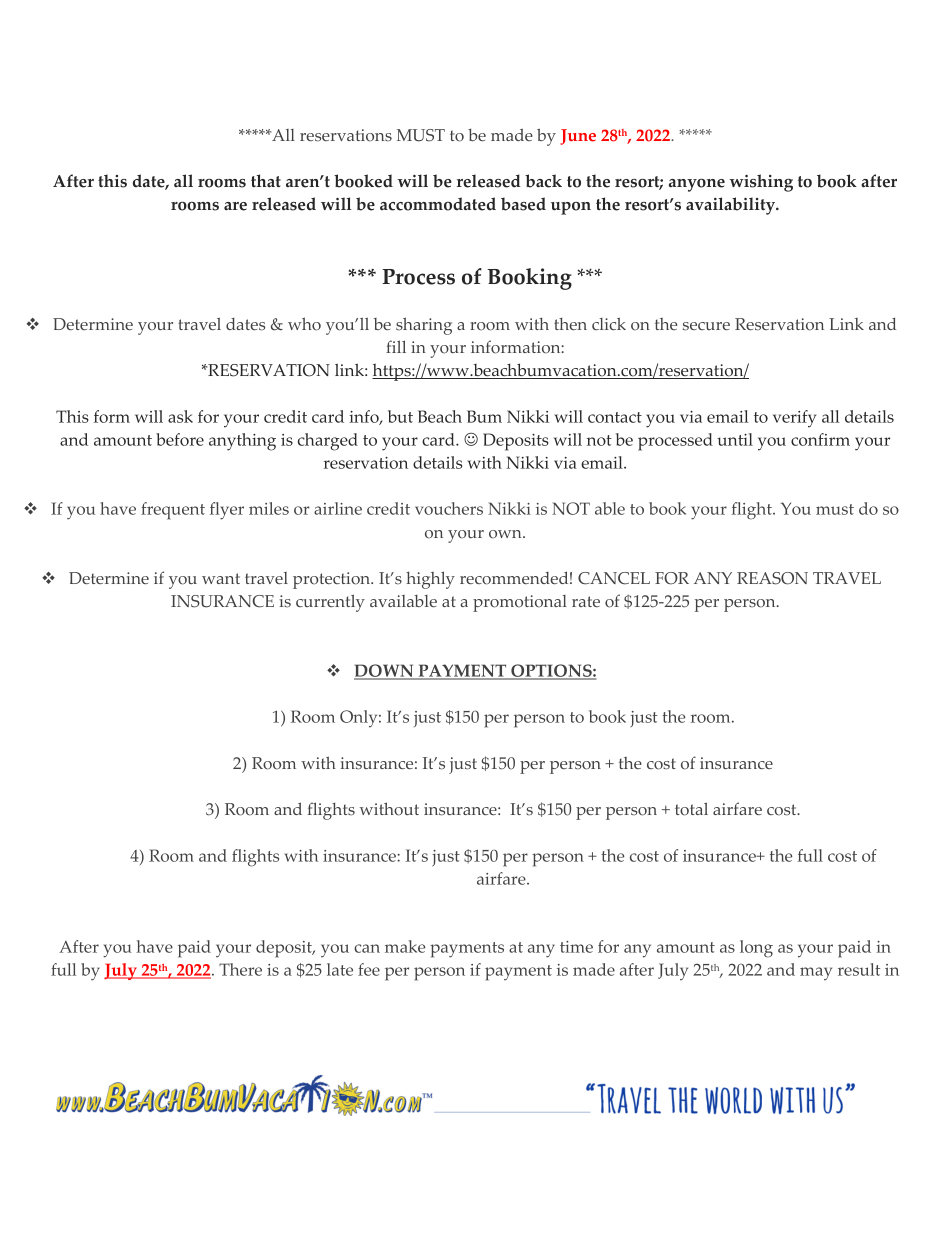 This screenshot has height=1233, width=952. I want to click on There, so click(240, 969).
